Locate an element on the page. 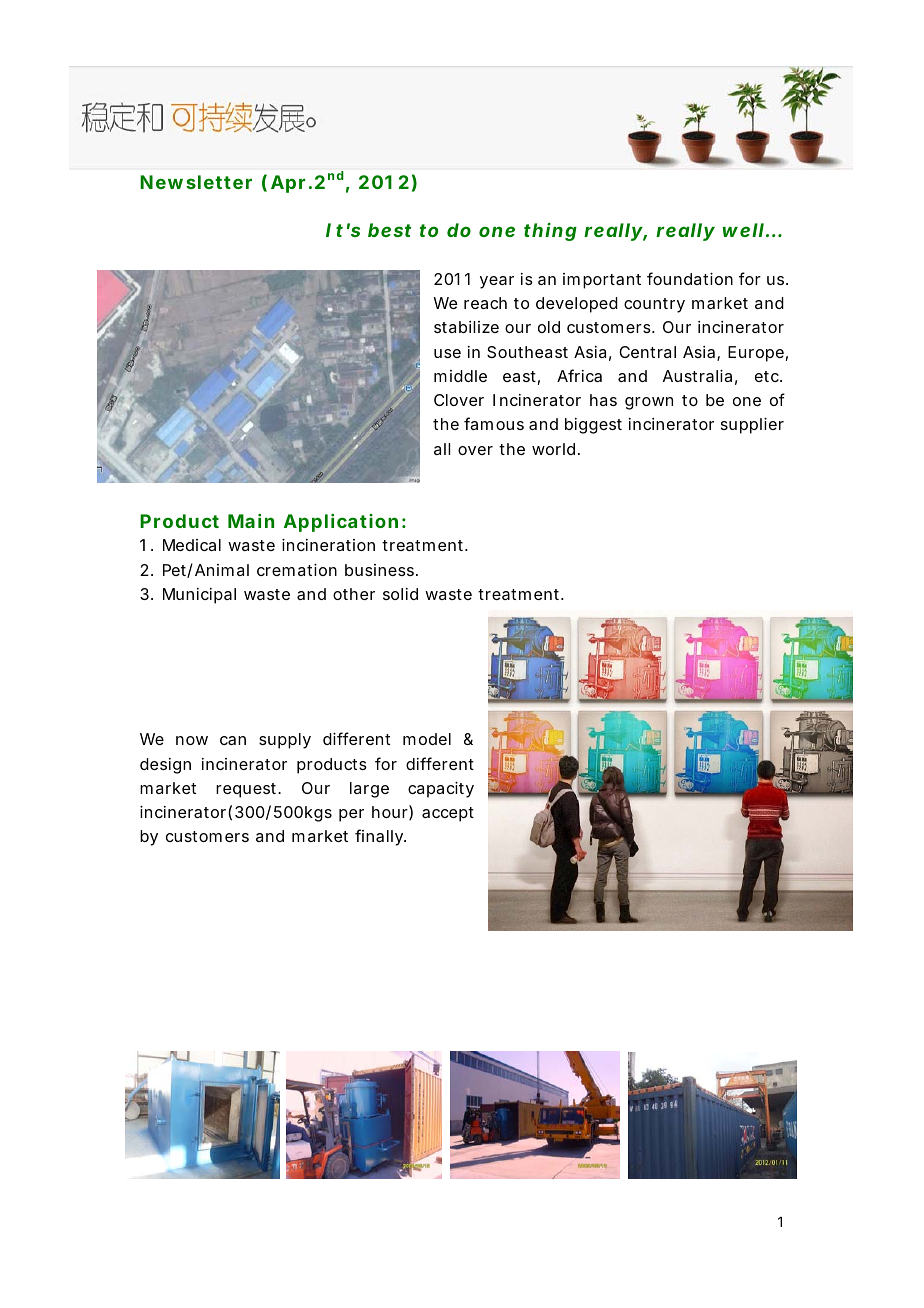  Newsletter is located at coordinates (196, 182).
